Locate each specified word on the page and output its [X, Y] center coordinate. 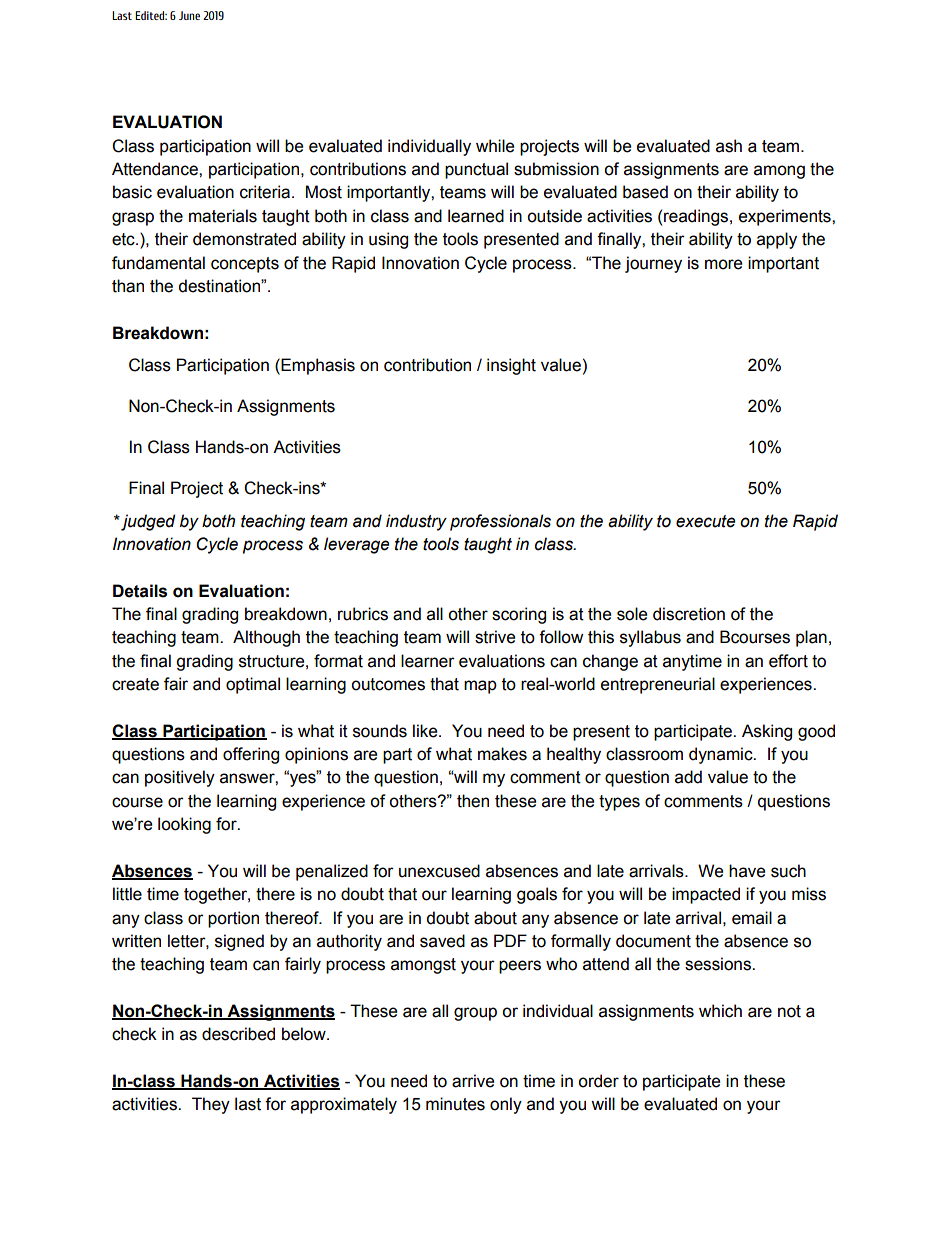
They [211, 1105]
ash [729, 146]
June [189, 15]
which [720, 1011]
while [495, 146]
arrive [473, 1081]
